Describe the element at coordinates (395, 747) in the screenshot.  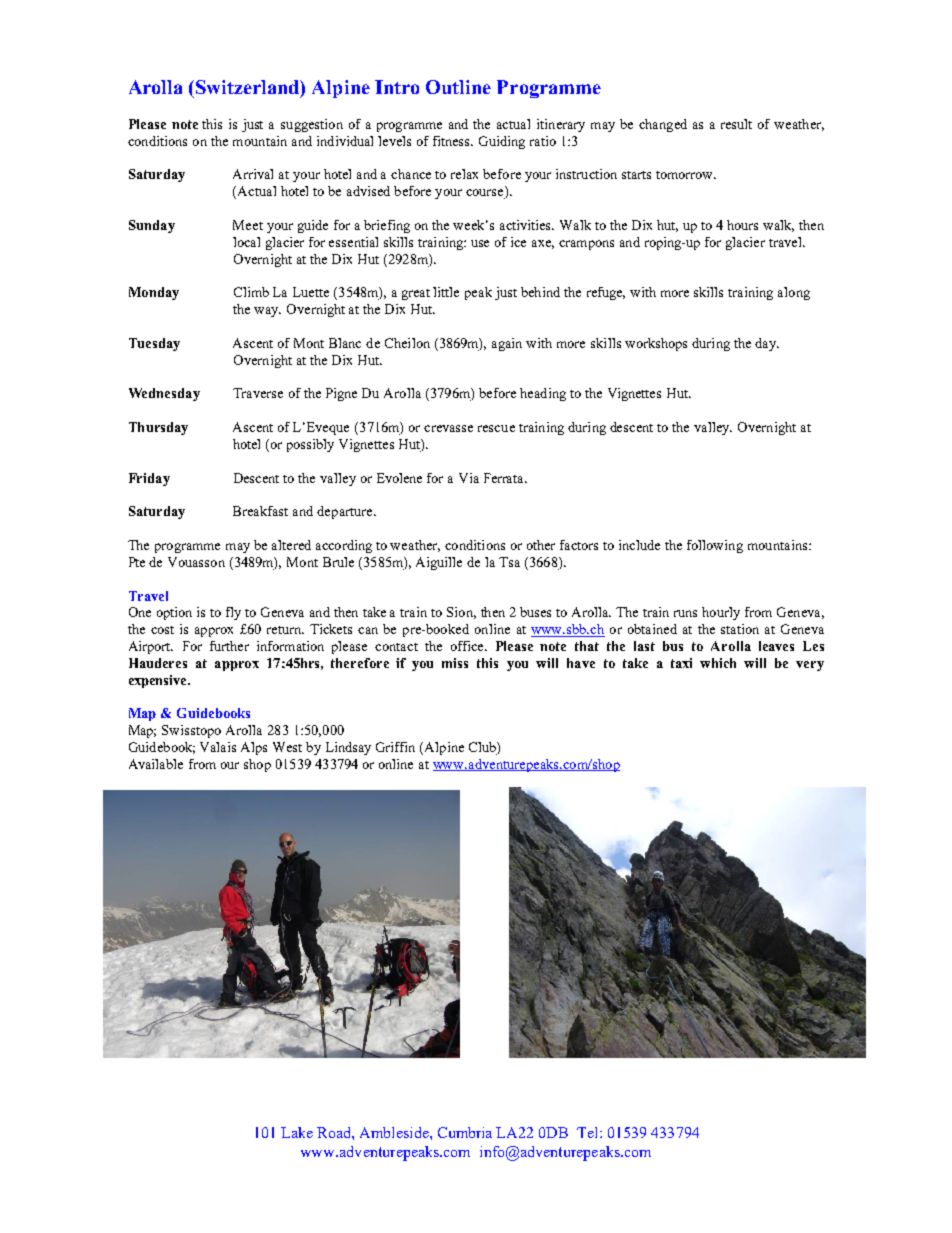
I see `Griffin` at that location.
